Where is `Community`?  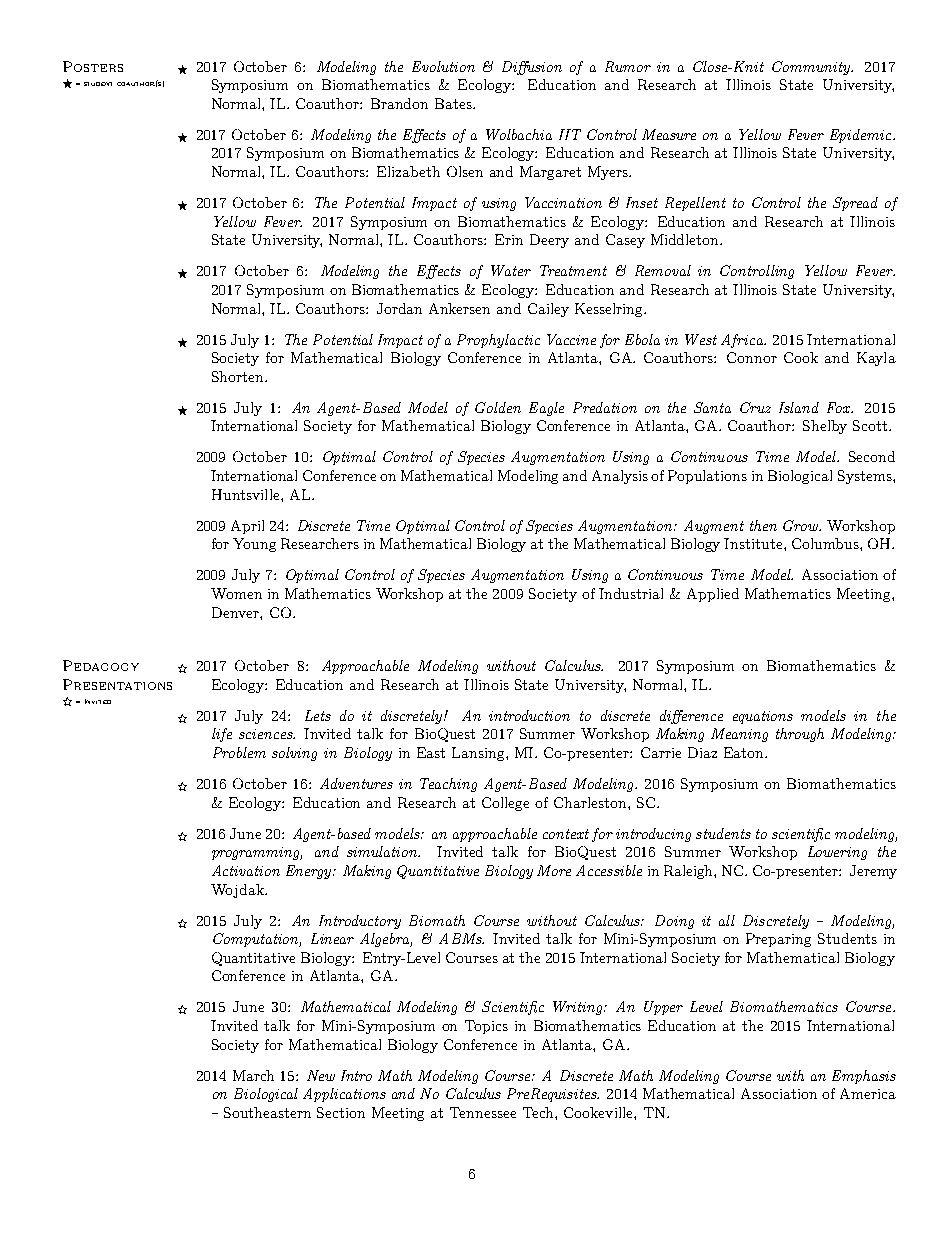 Community is located at coordinates (812, 68).
